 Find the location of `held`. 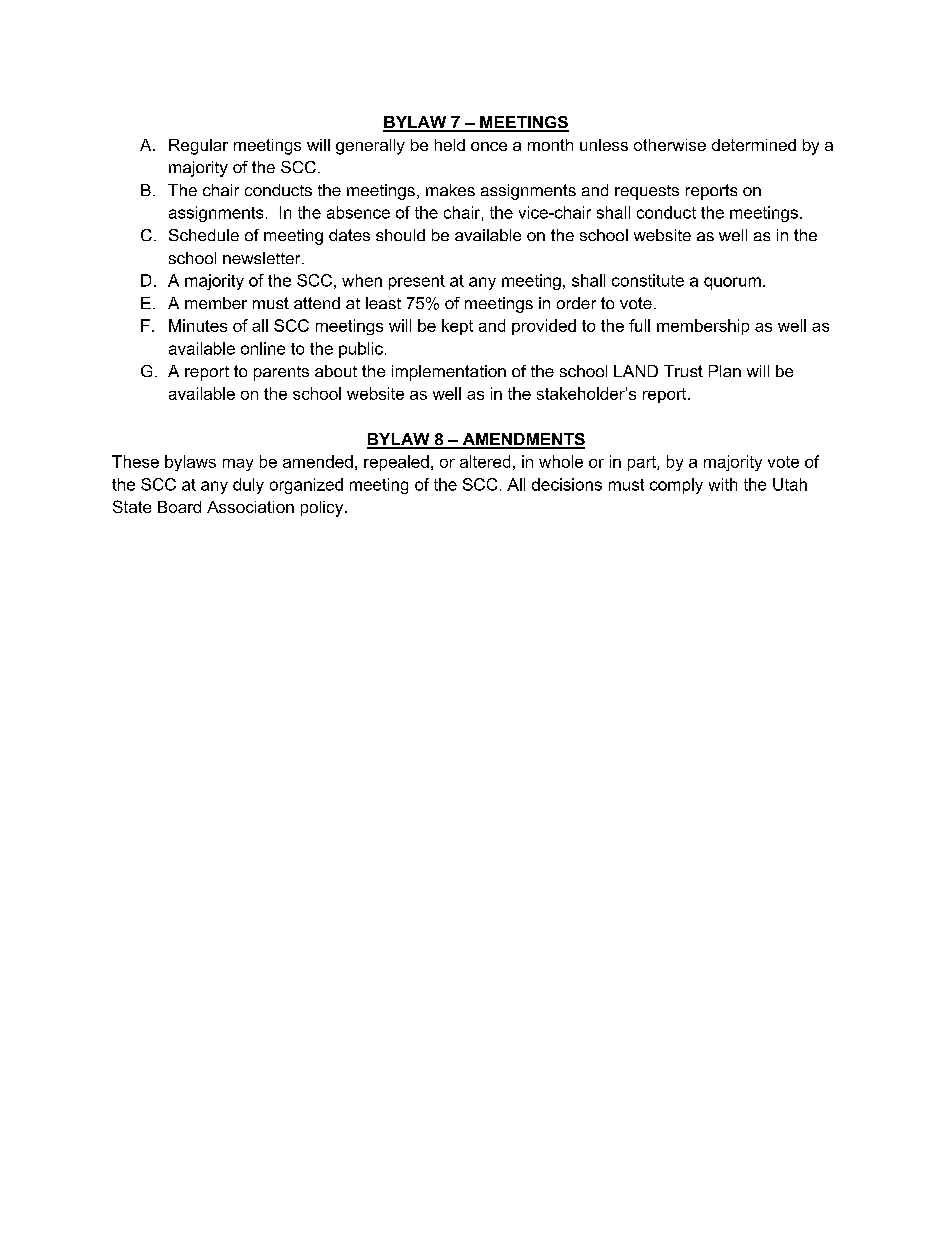

held is located at coordinates (450, 145).
